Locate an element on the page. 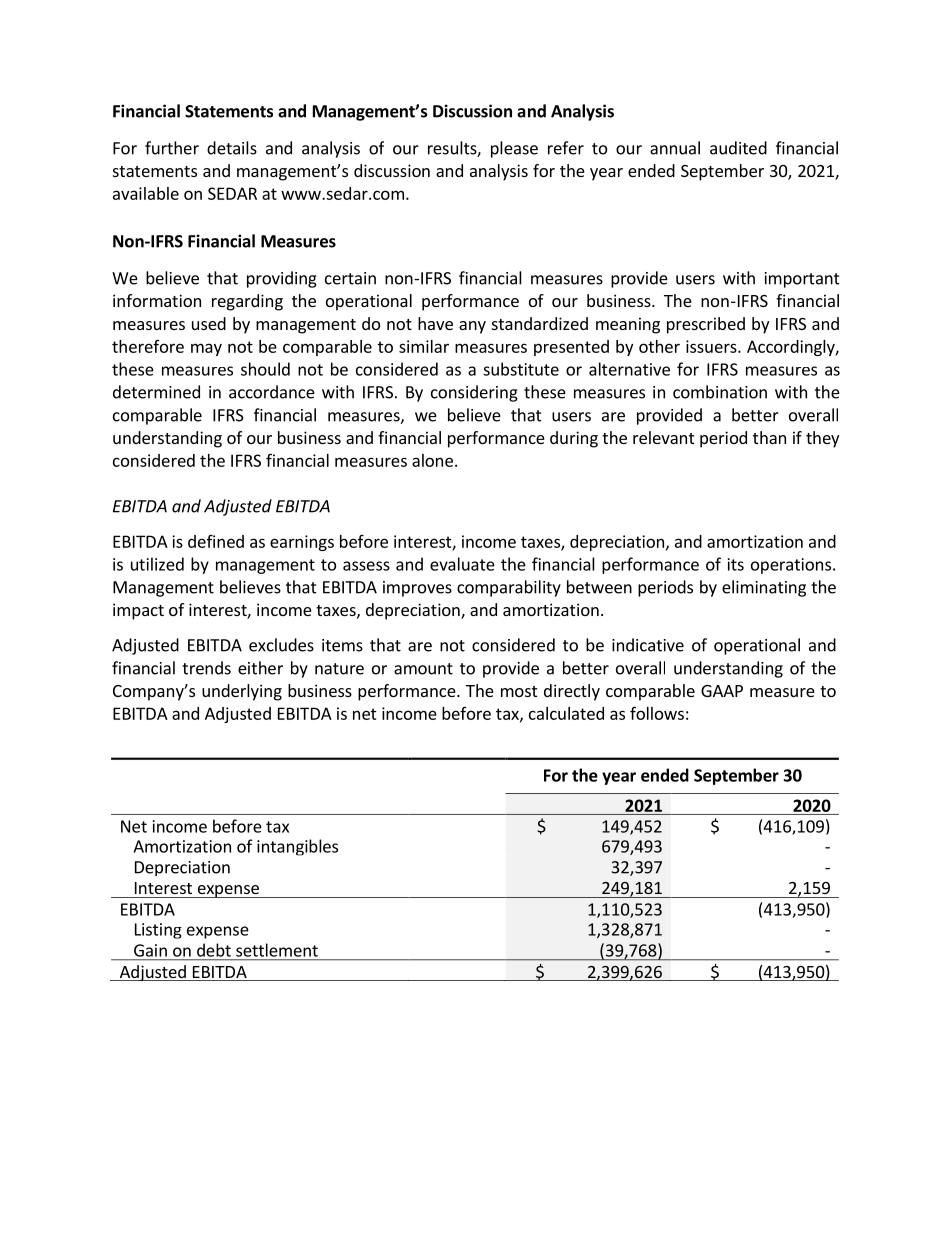  details is located at coordinates (232, 148).
